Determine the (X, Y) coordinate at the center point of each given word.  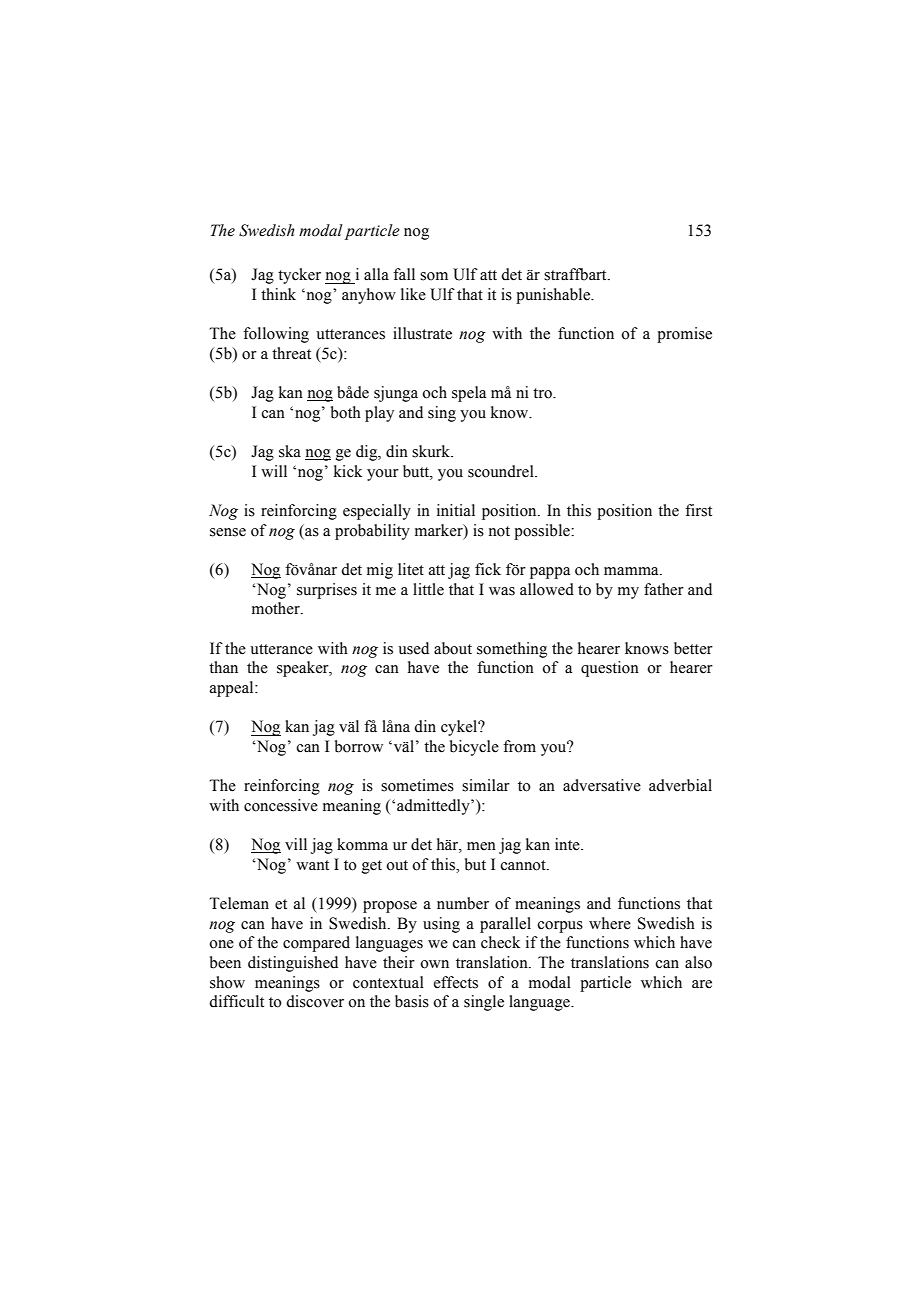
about (453, 648)
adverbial (680, 785)
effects (456, 982)
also (698, 962)
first (698, 510)
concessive (281, 805)
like (413, 294)
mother (277, 608)
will (274, 471)
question (610, 669)
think (278, 294)
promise (684, 335)
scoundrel (502, 471)
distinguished (293, 964)
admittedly (434, 807)
